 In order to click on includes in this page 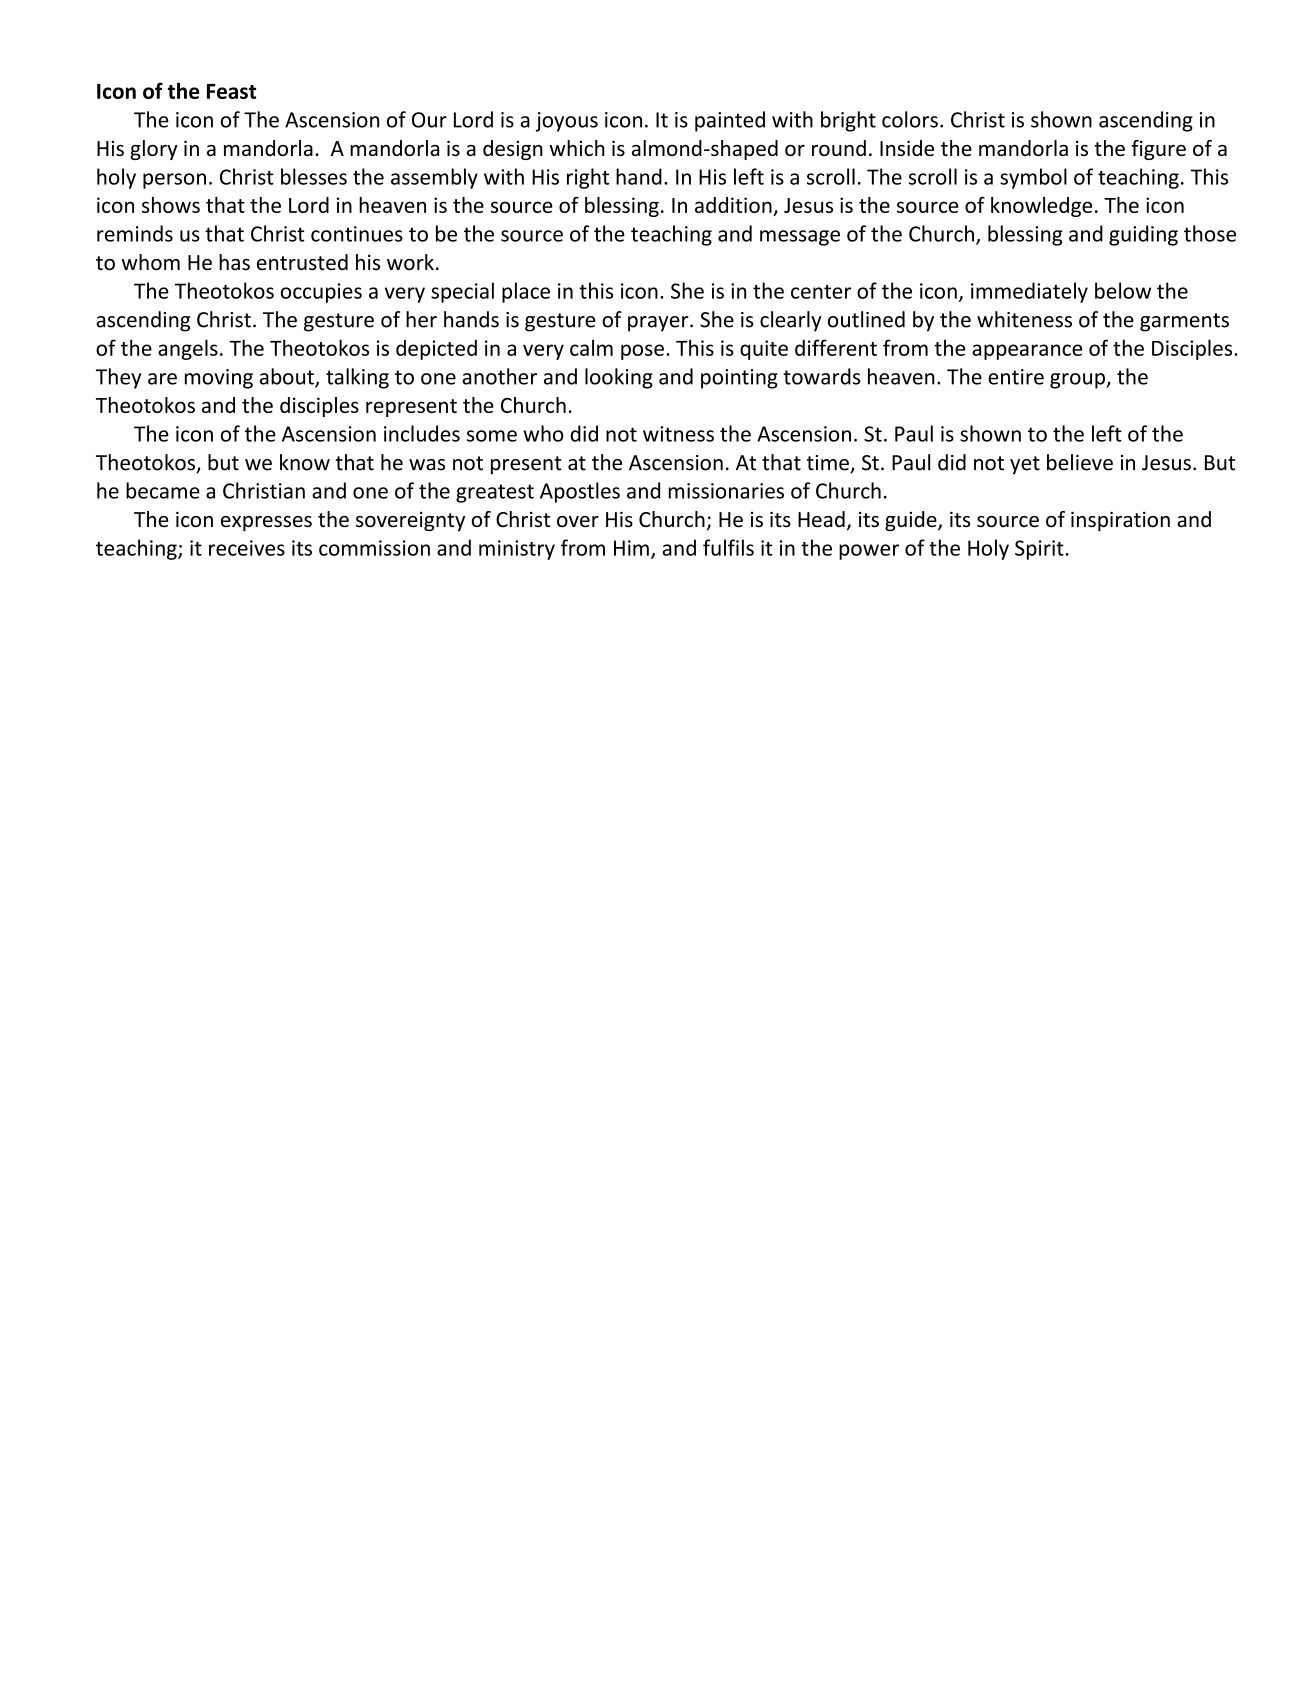, I will do `click(422, 433)`.
